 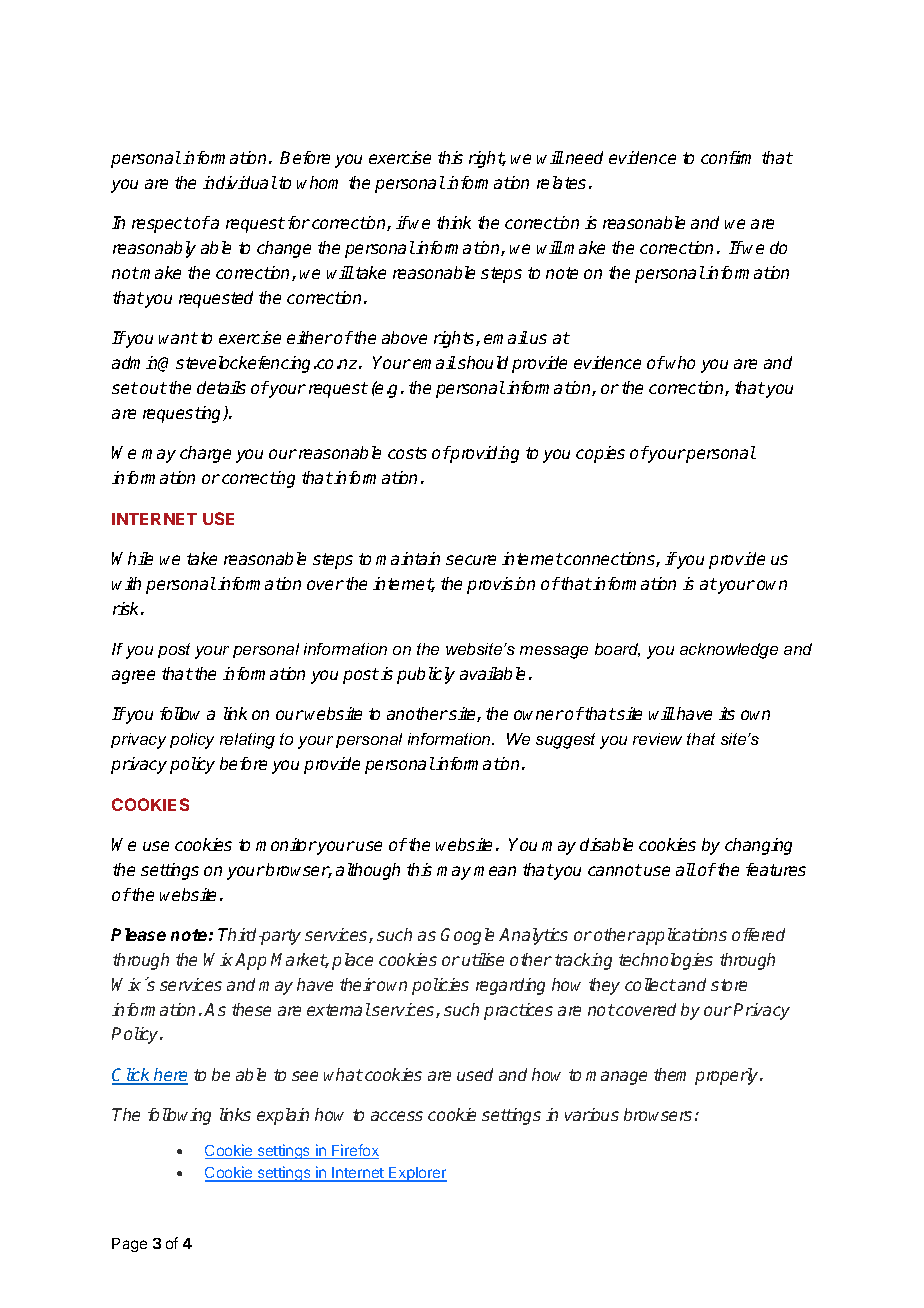 What do you see at coordinates (484, 454) in the page?
I see `providing` at bounding box center [484, 454].
